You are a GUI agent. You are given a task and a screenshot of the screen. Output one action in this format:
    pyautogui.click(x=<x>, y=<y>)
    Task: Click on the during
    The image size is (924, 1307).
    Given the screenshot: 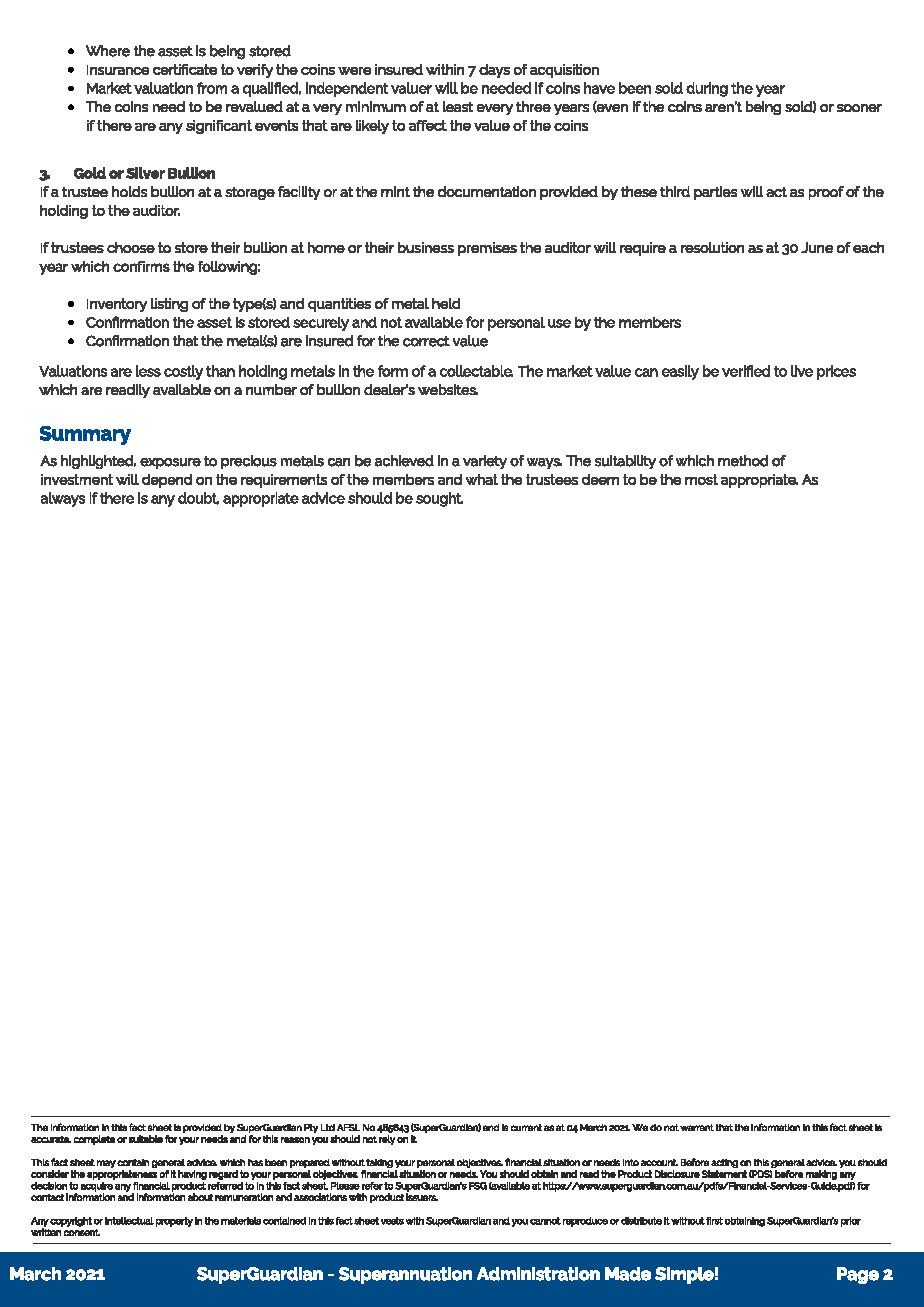 What is the action you would take?
    pyautogui.click(x=707, y=89)
